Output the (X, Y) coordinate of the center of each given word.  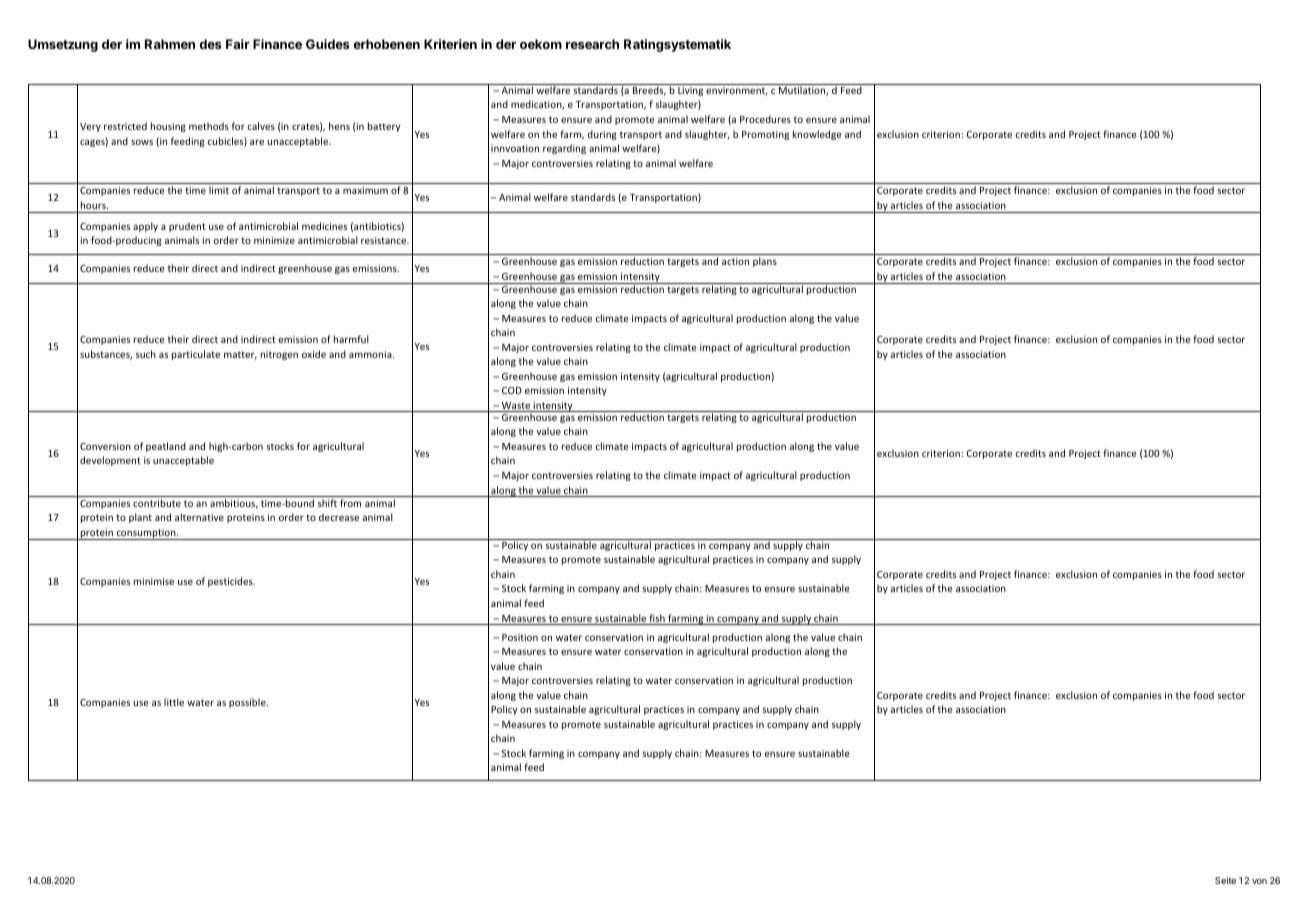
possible (248, 703)
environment (737, 91)
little (174, 702)
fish (657, 619)
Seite (1225, 880)
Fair (238, 44)
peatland (166, 447)
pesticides (231, 582)
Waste (516, 407)
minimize (274, 240)
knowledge (817, 135)
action (735, 261)
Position (520, 637)
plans (765, 262)
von (1259, 881)
